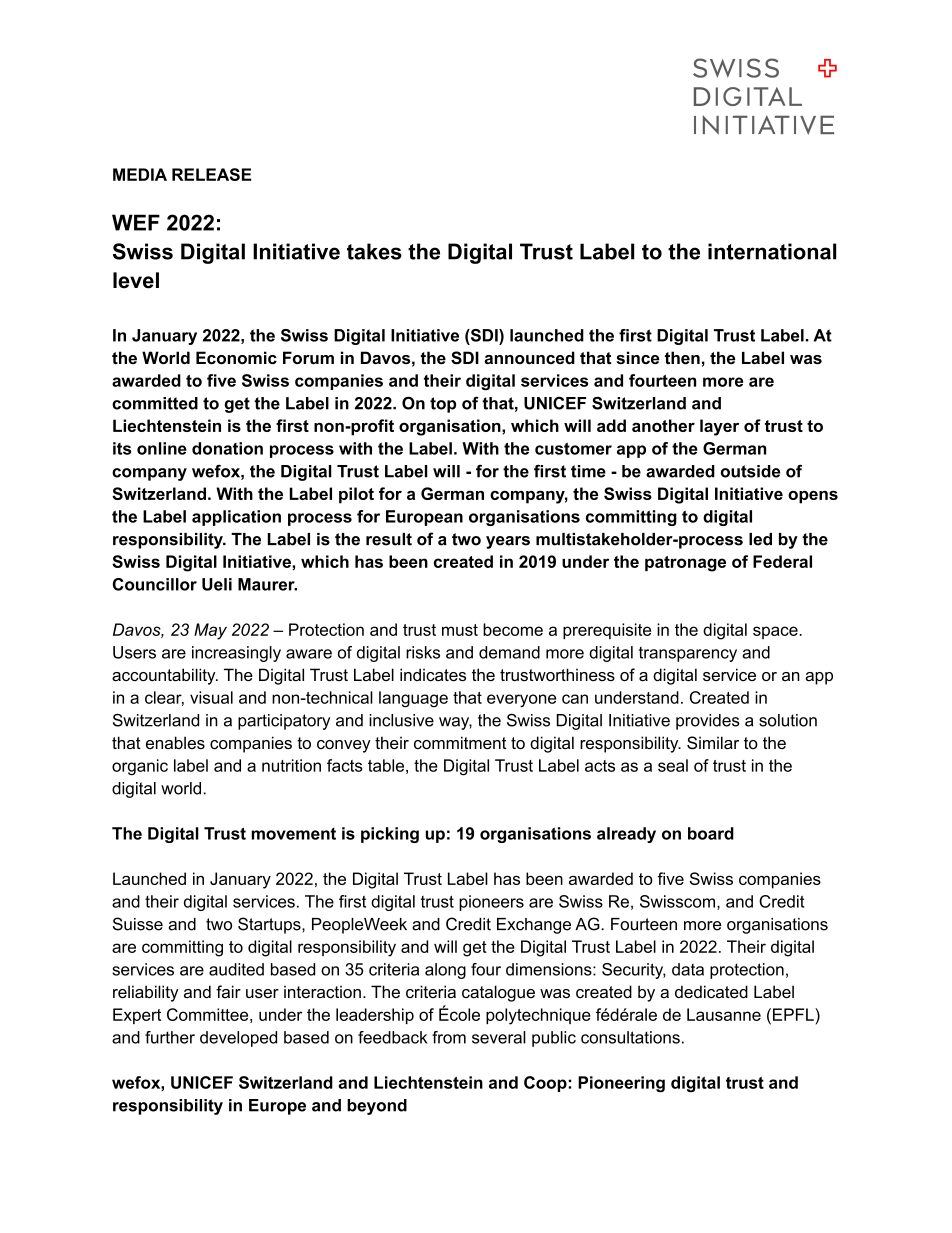 The image size is (952, 1233). Describe the element at coordinates (772, 251) in the page. I see `international` at that location.
